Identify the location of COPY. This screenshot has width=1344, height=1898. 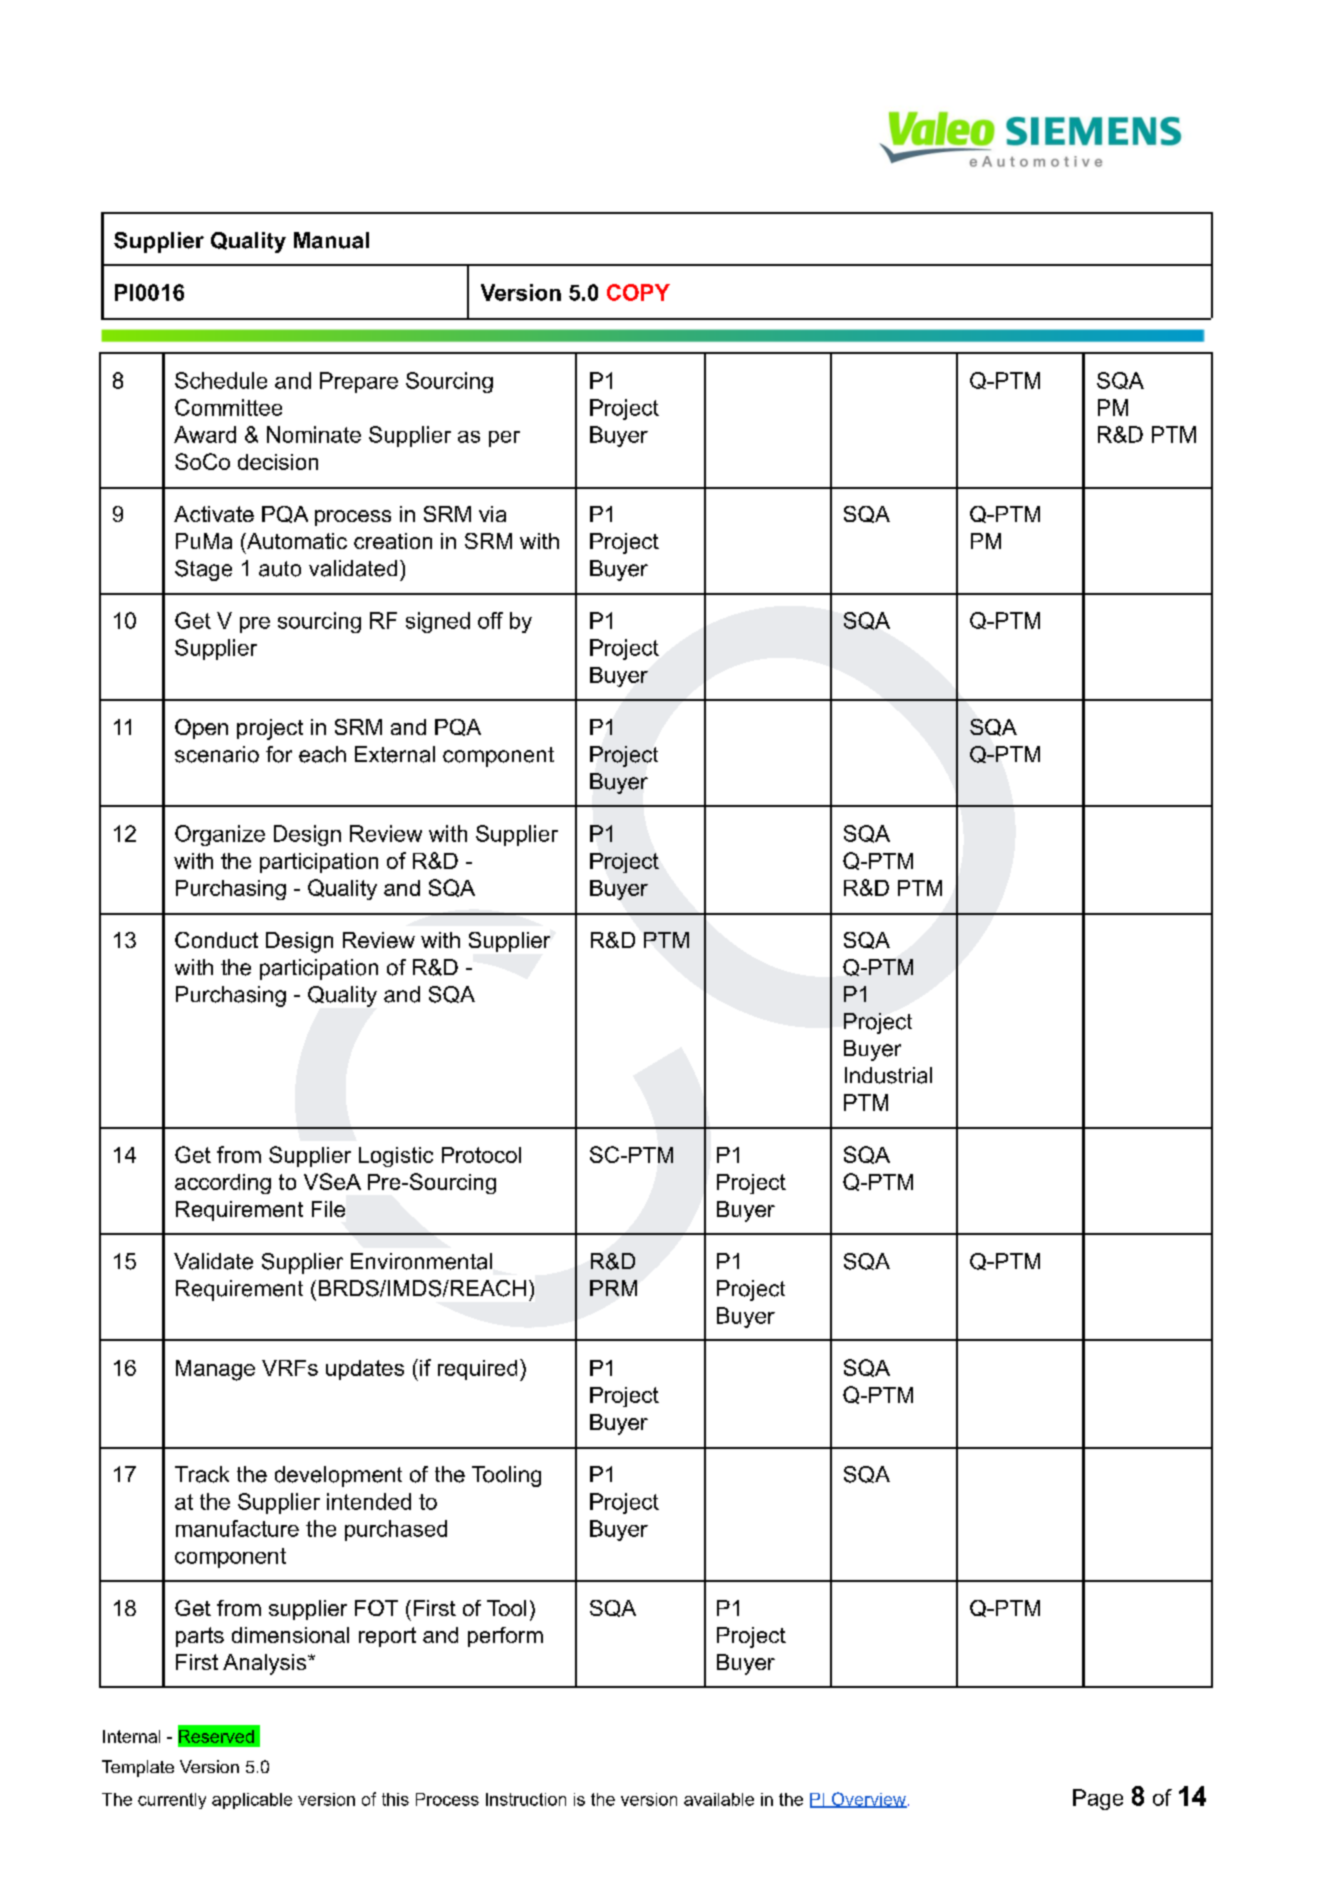
(638, 292).
